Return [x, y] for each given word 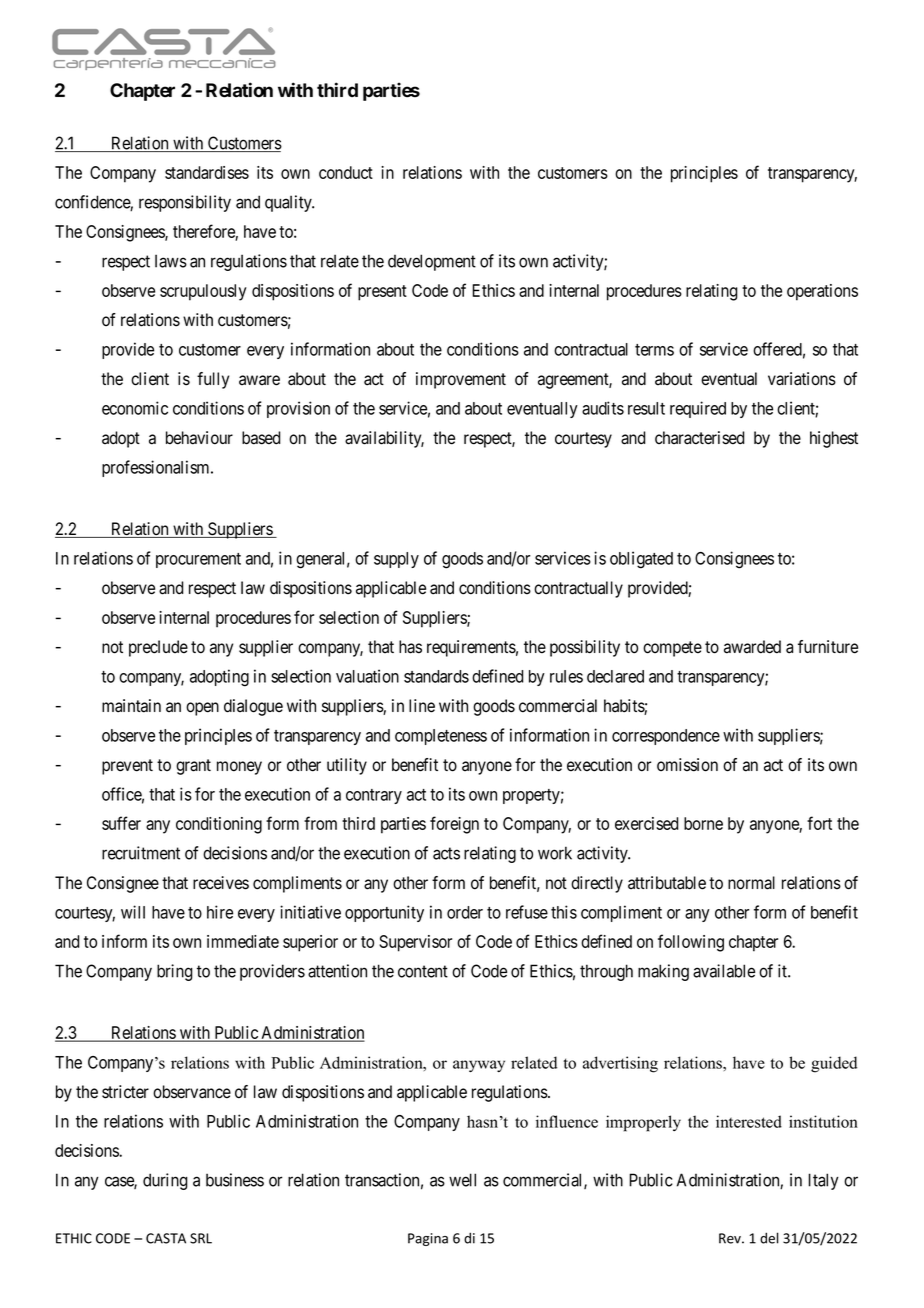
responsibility [185, 203]
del [769, 1238]
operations [822, 292]
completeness [441, 737]
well [462, 1180]
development [432, 262]
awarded [752, 647]
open [202, 709]
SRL [201, 1238]
